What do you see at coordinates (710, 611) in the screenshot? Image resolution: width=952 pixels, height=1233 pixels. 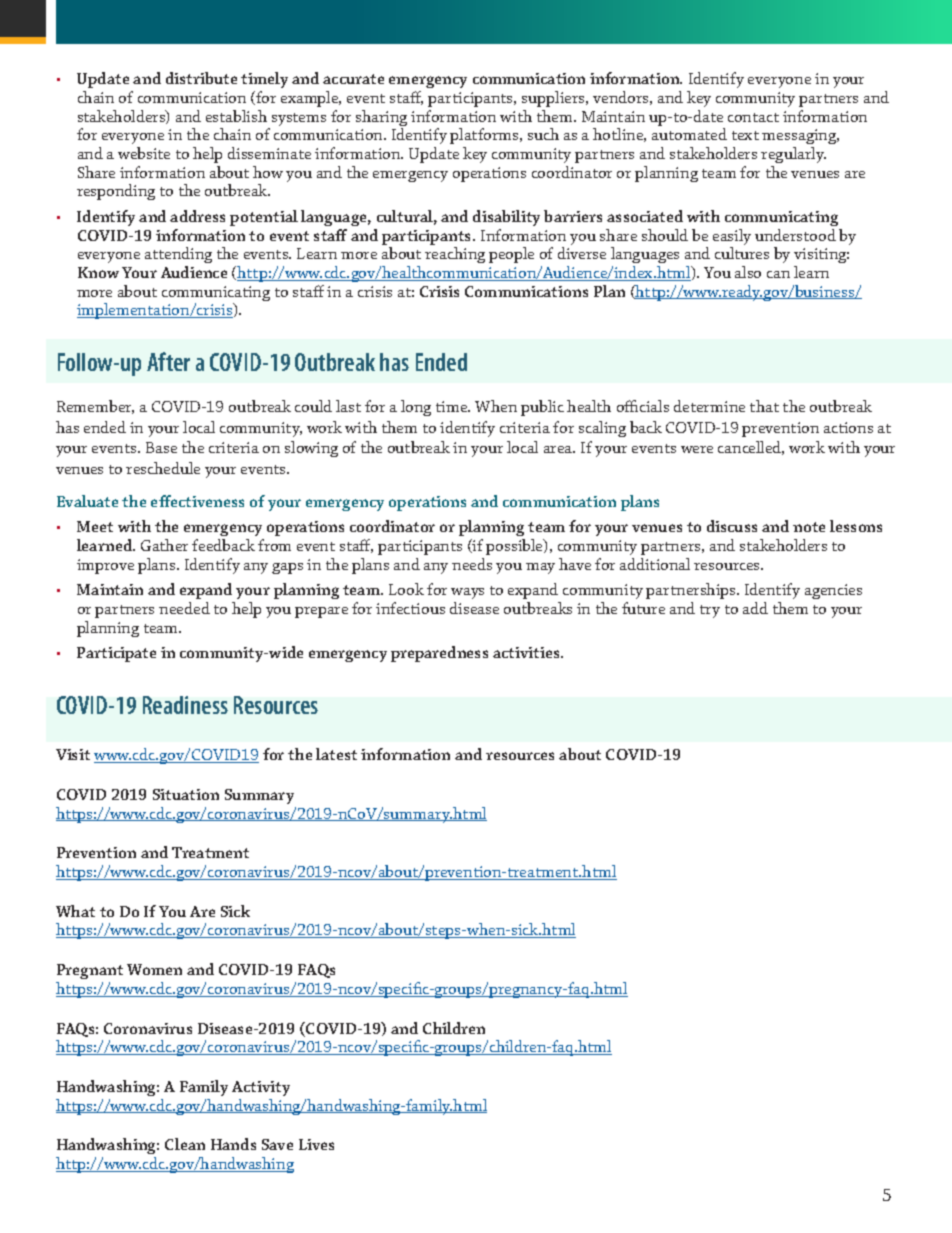 I see `try` at bounding box center [710, 611].
